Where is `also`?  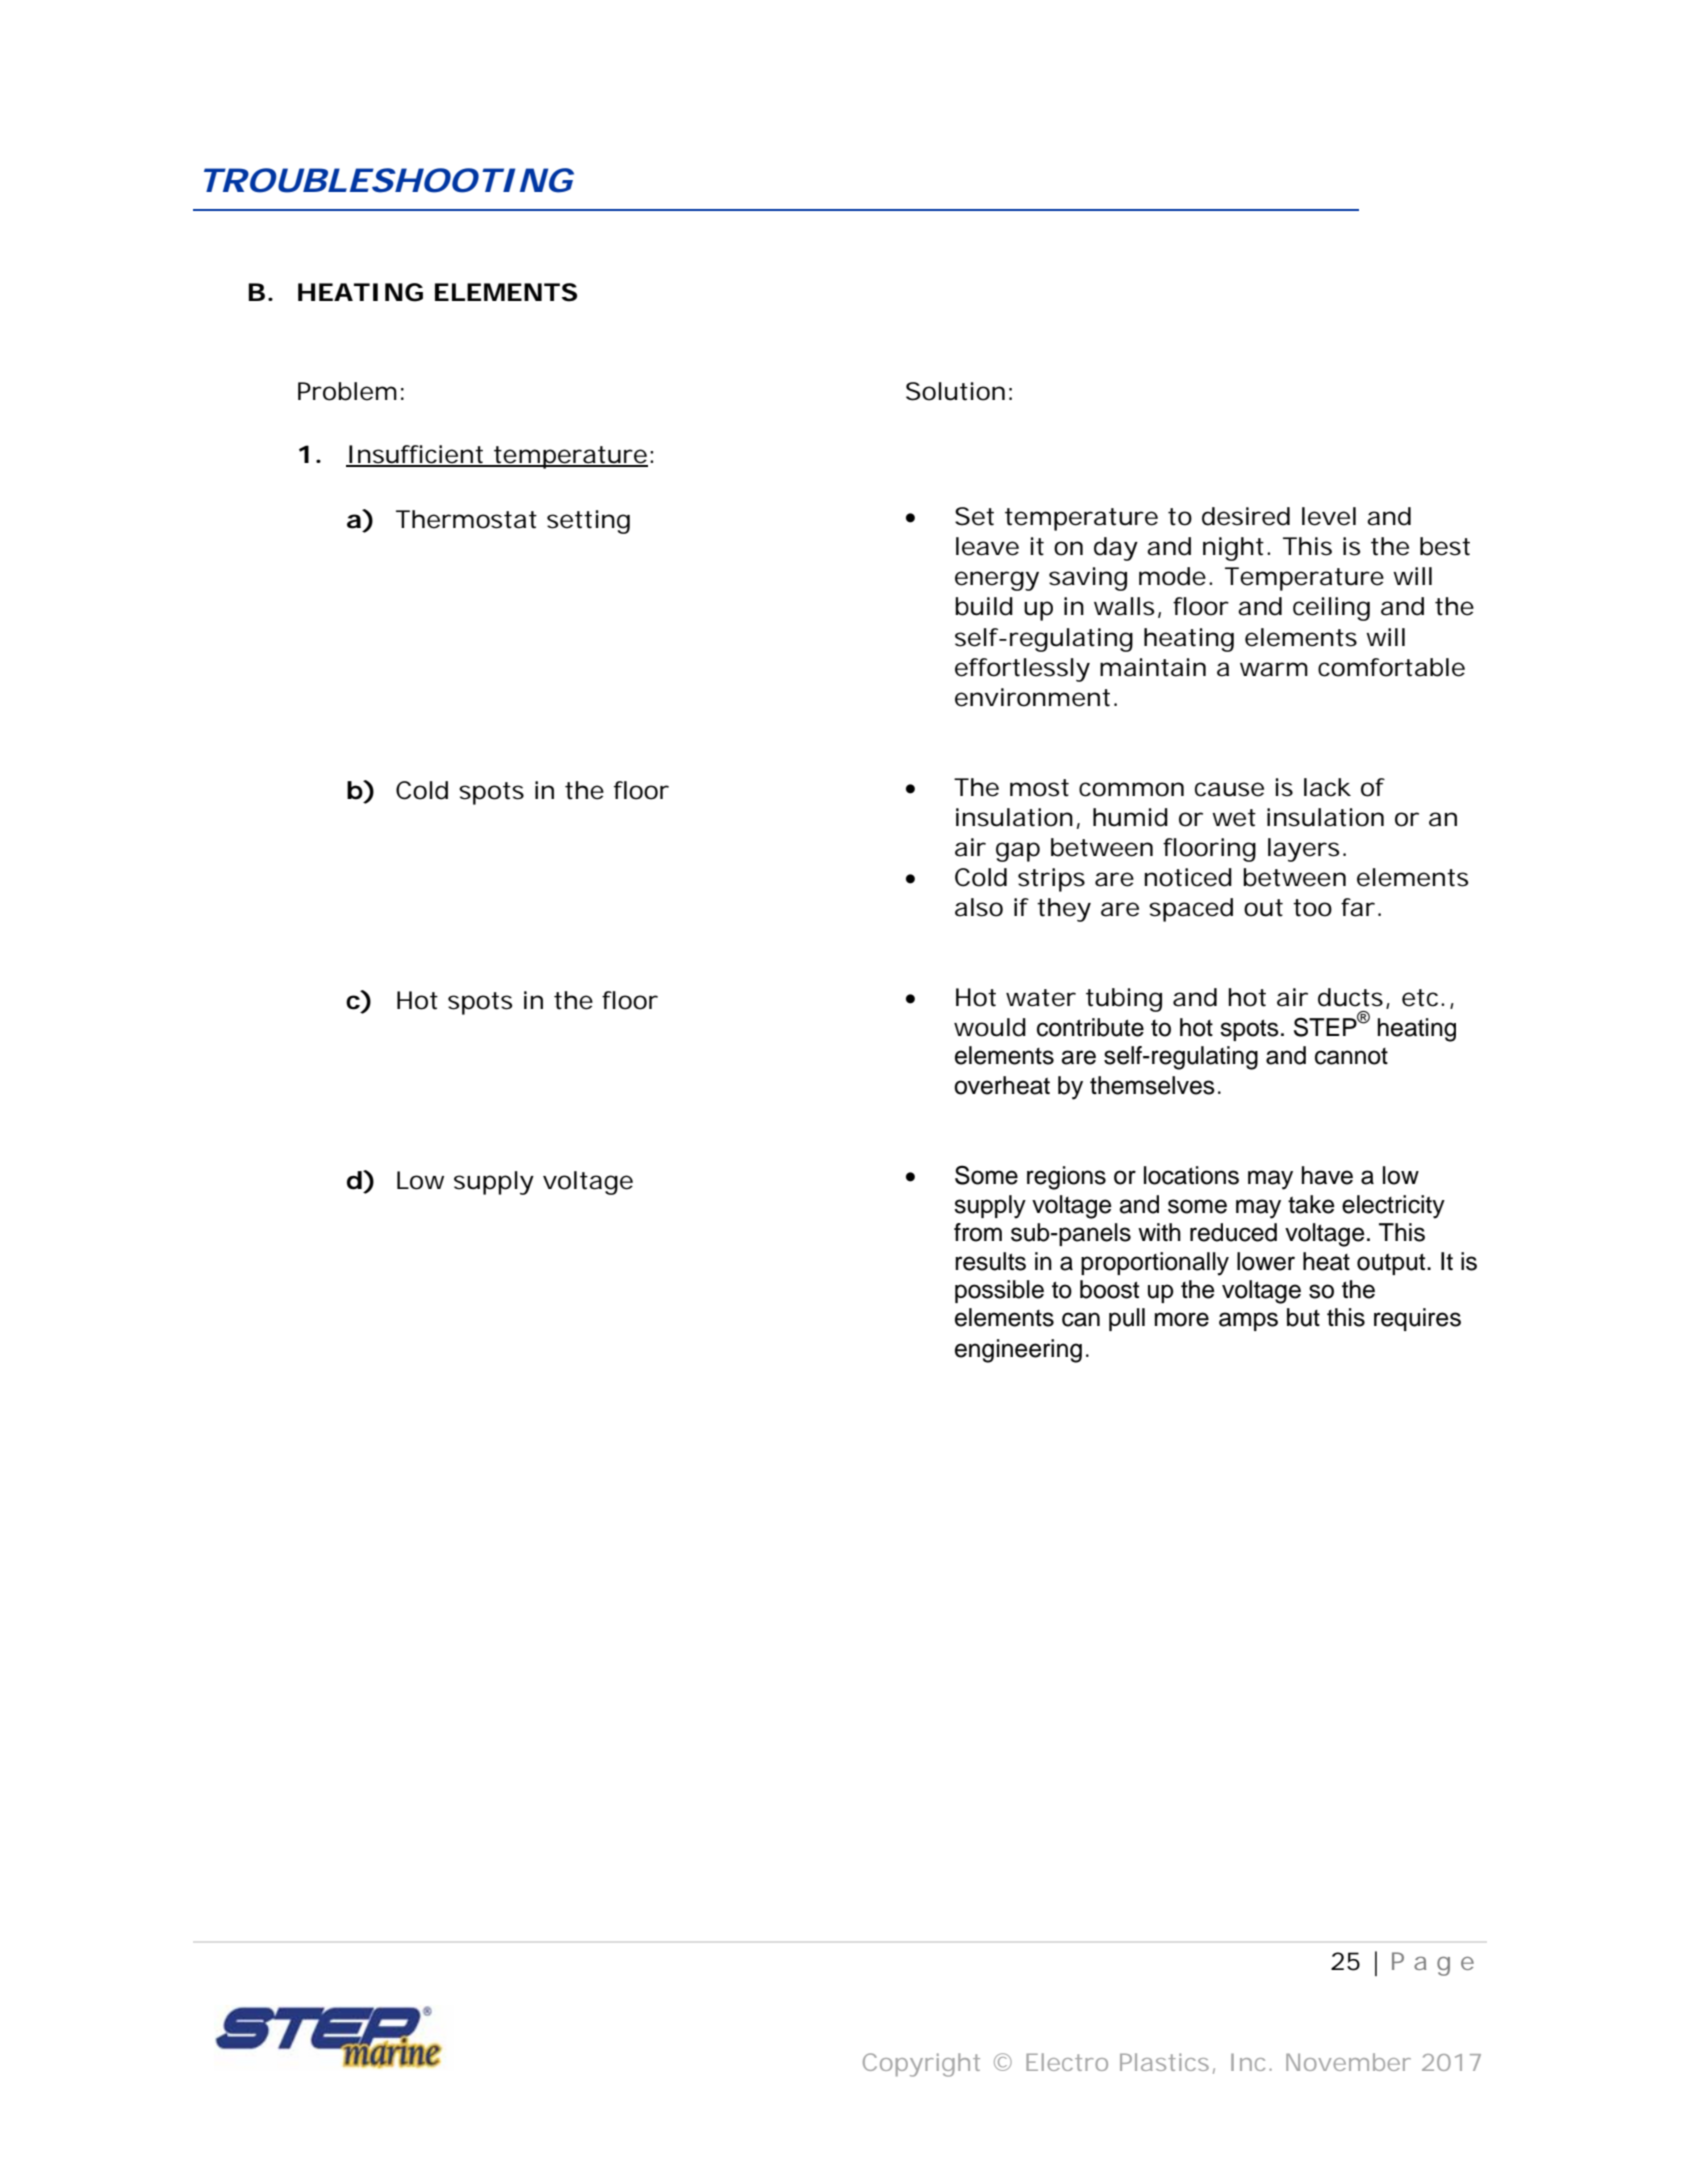
also is located at coordinates (979, 907).
